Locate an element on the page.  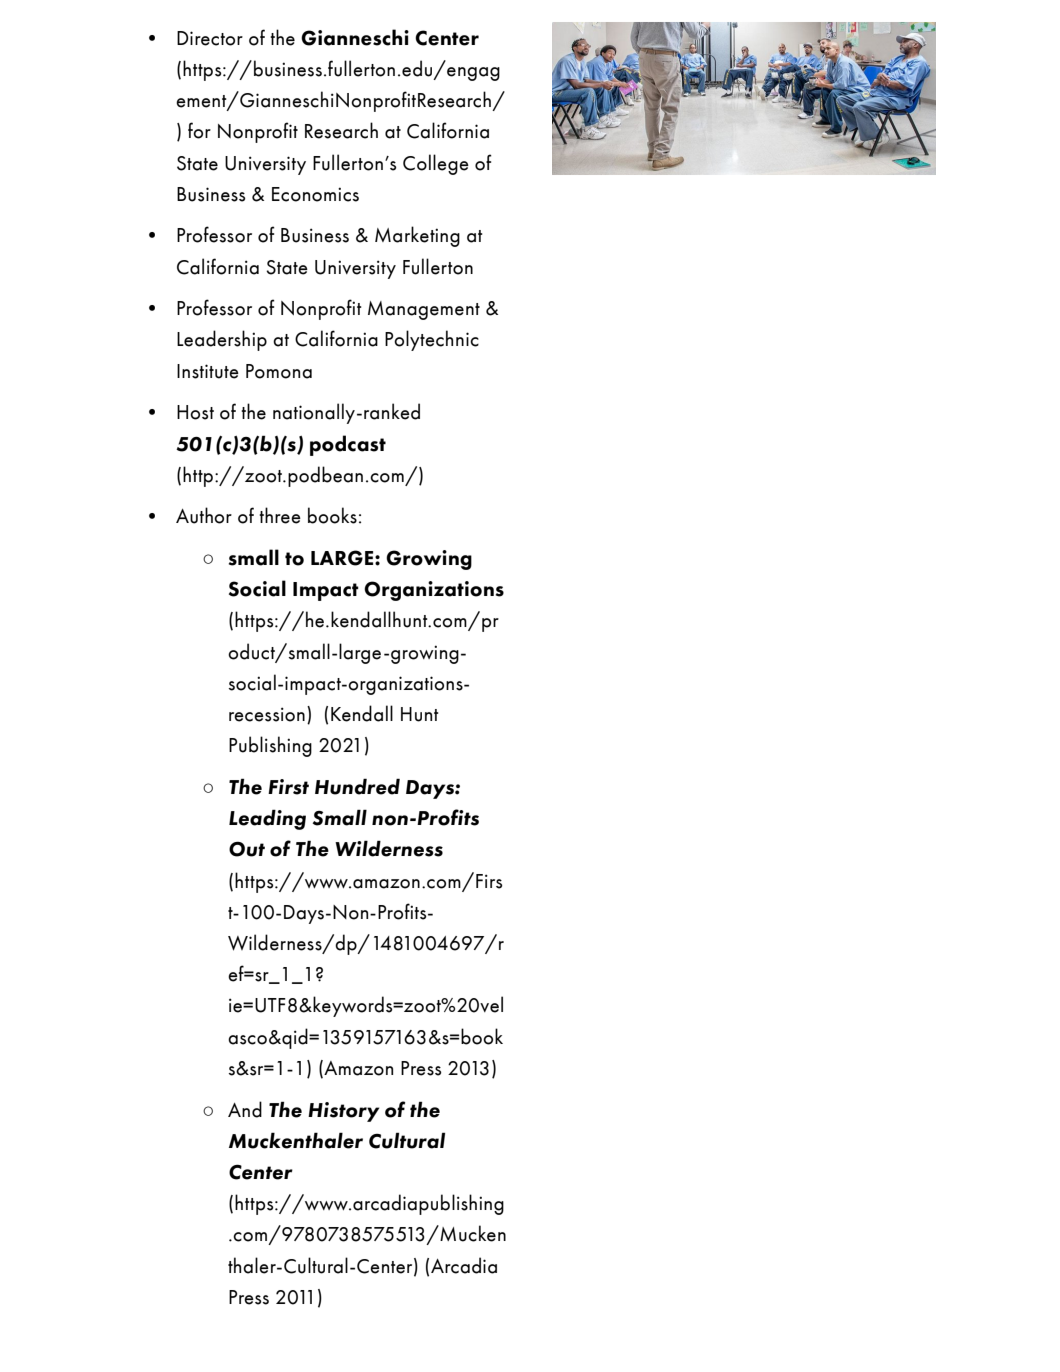
Economics is located at coordinates (315, 194).
